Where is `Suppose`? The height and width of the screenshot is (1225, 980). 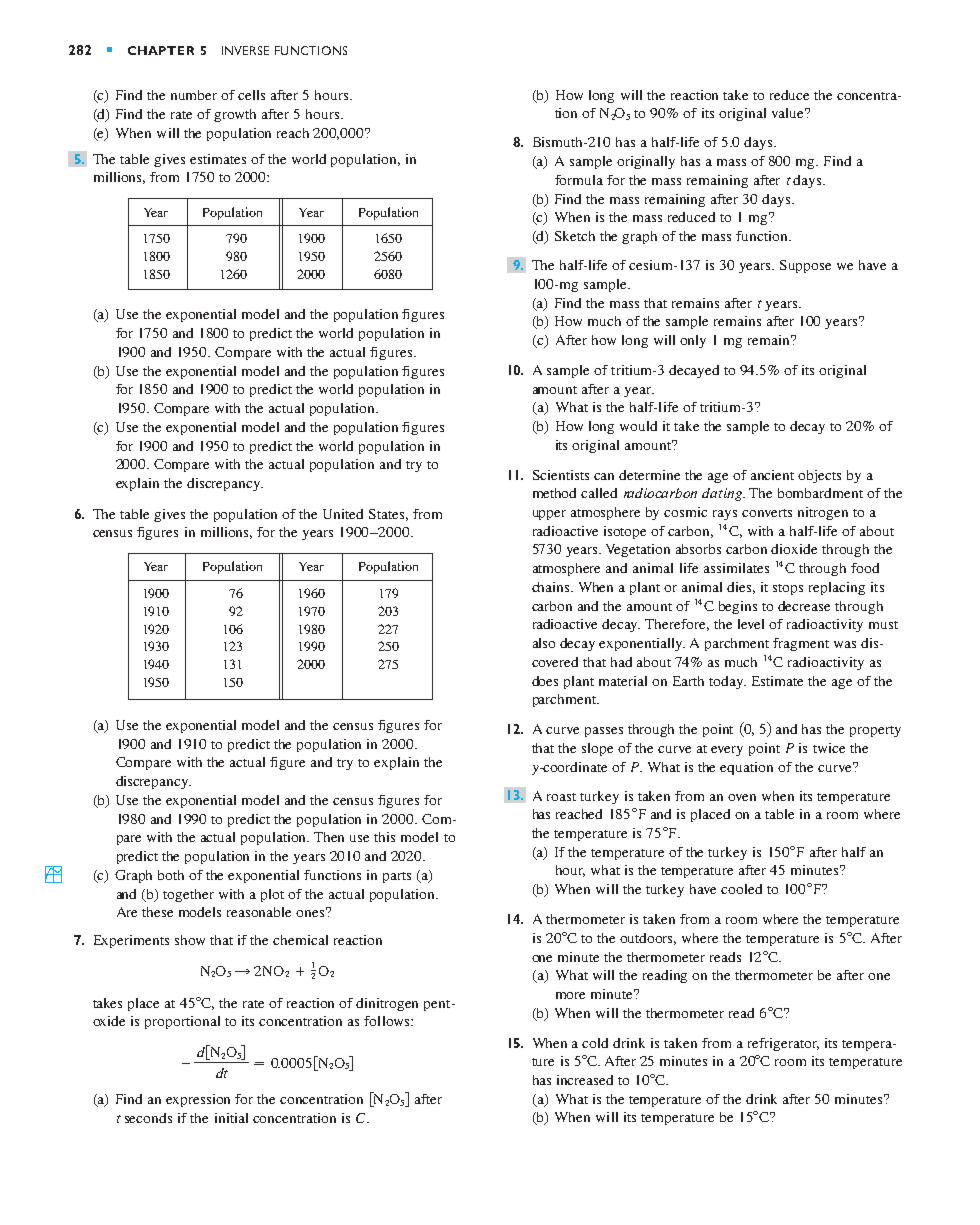
Suppose is located at coordinates (805, 266).
